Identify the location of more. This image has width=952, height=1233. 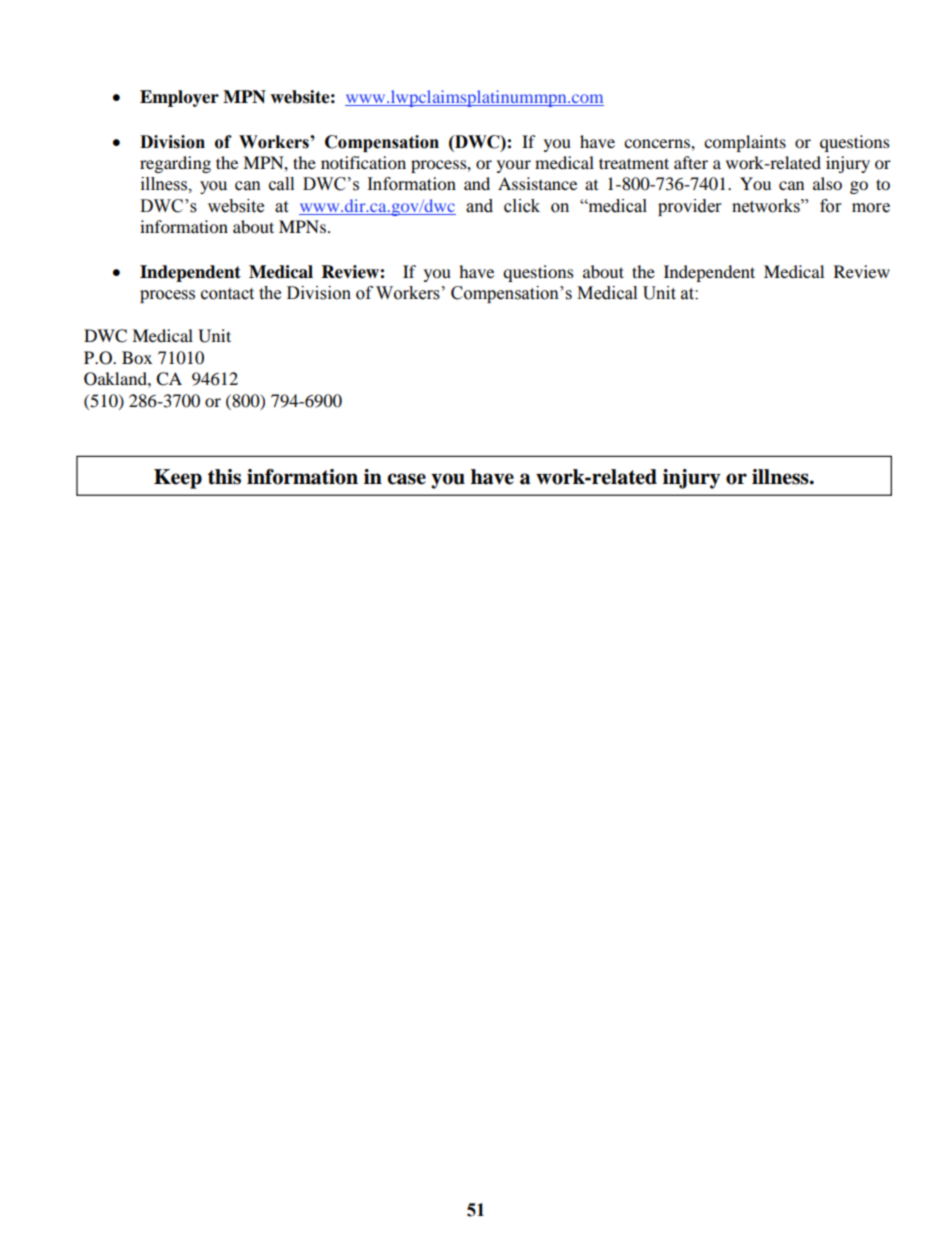
(871, 208).
